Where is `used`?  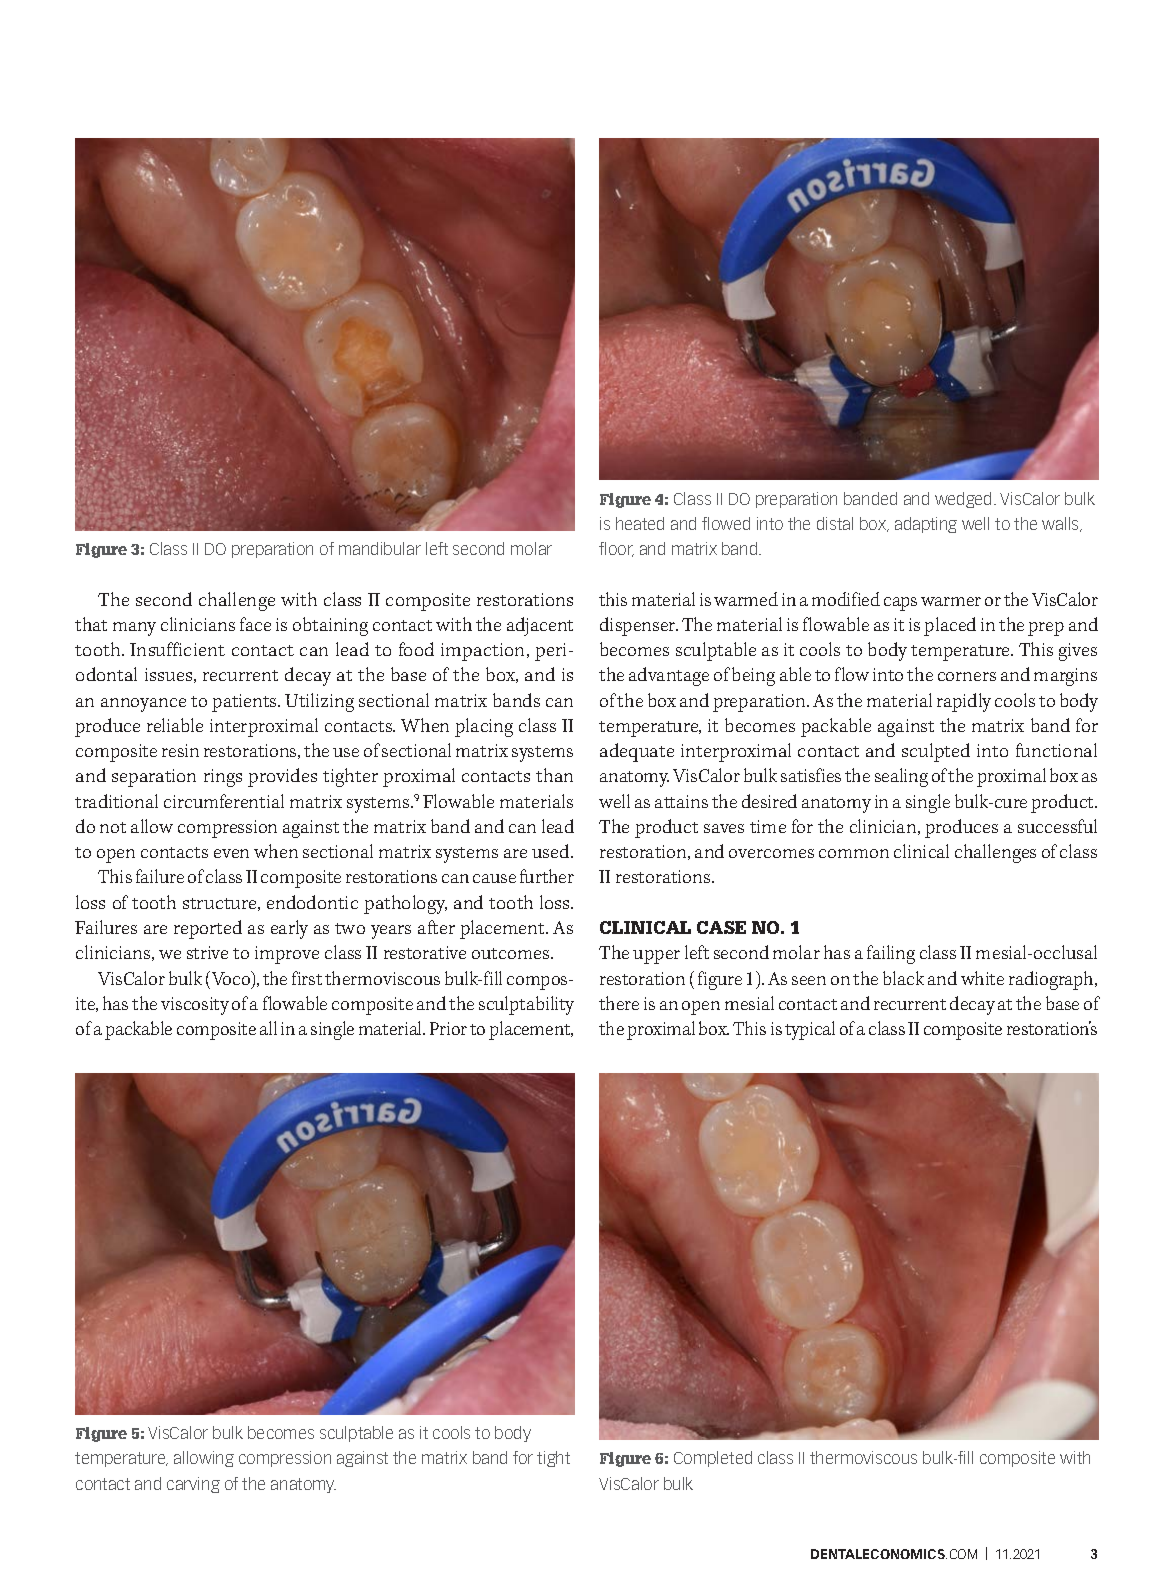 used is located at coordinates (552, 851).
